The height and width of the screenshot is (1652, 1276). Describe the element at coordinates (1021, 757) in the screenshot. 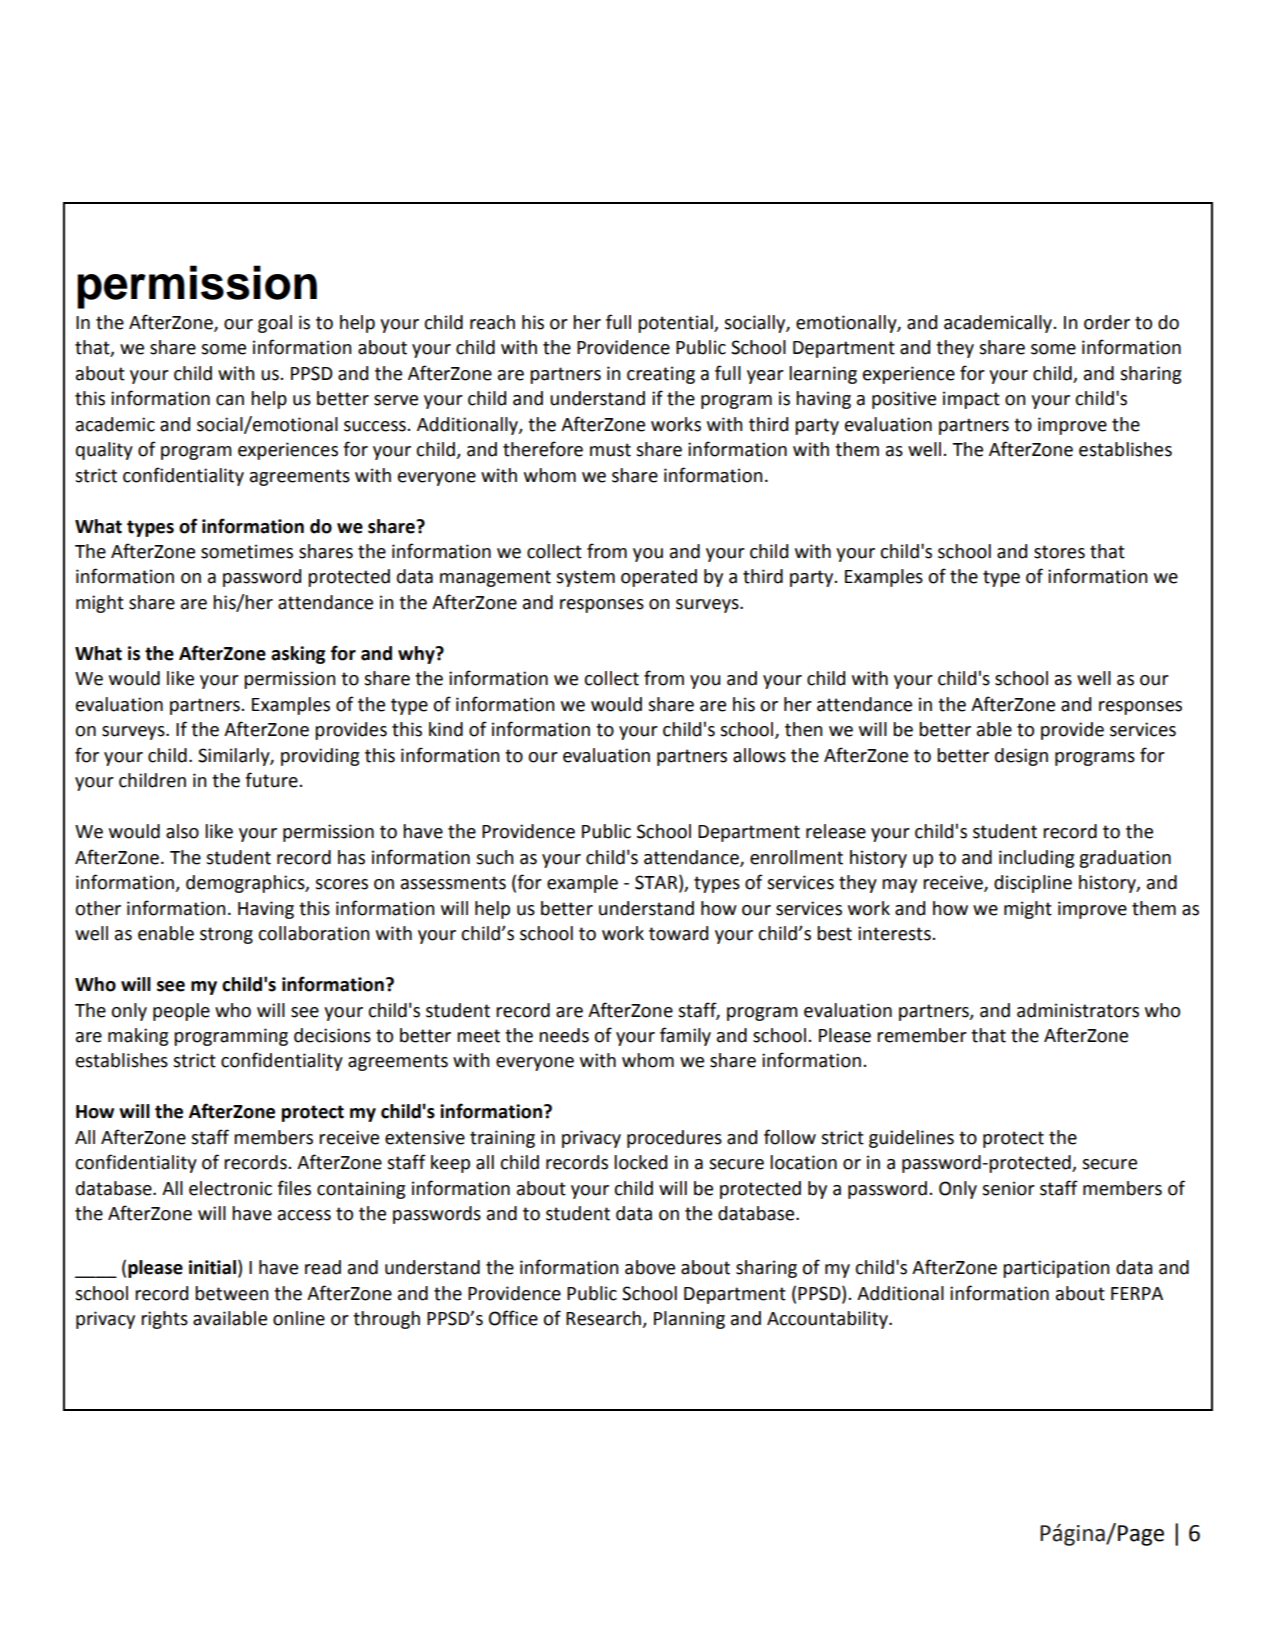

I see `design` at that location.
